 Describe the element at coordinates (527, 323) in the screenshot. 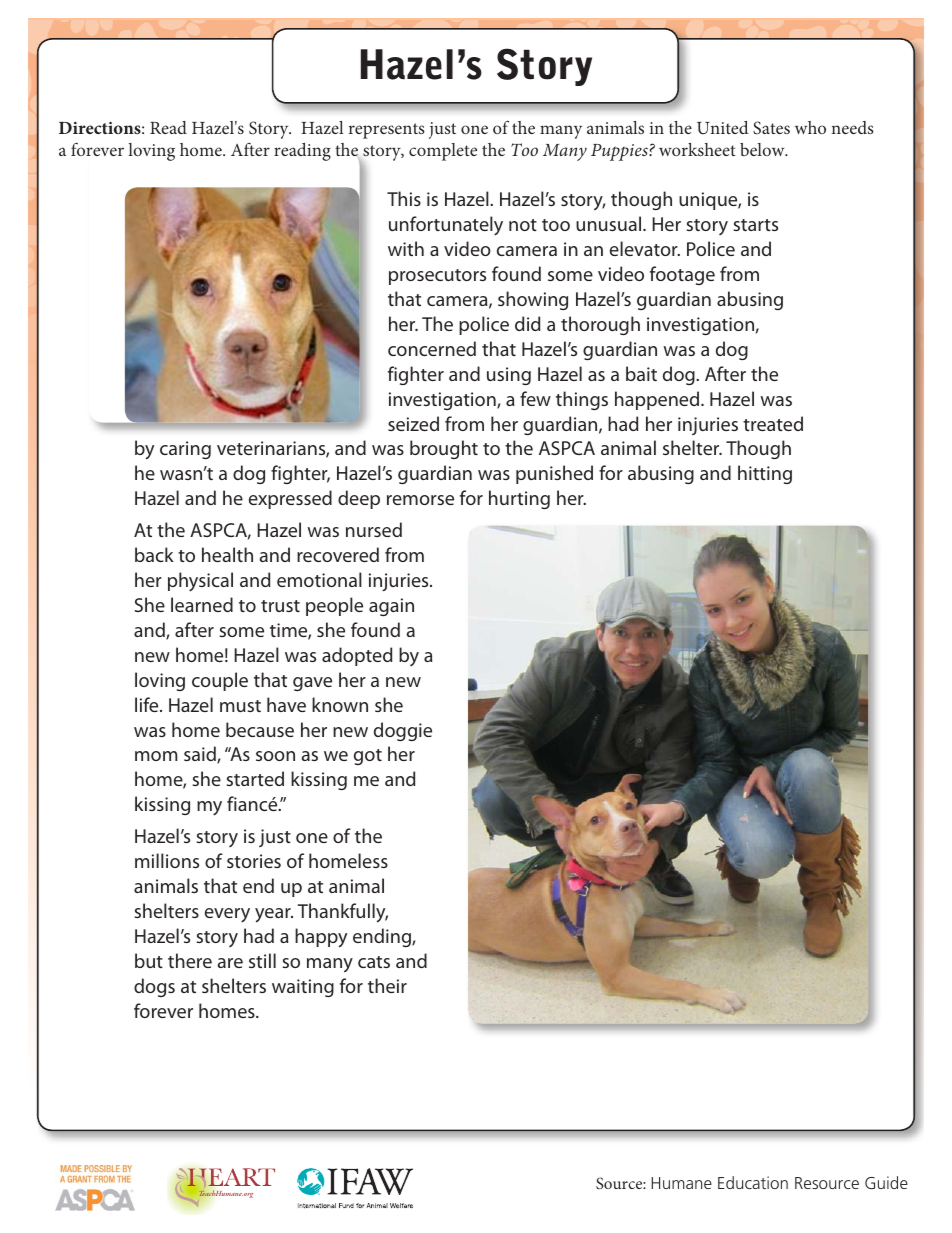

I see `did` at that location.
